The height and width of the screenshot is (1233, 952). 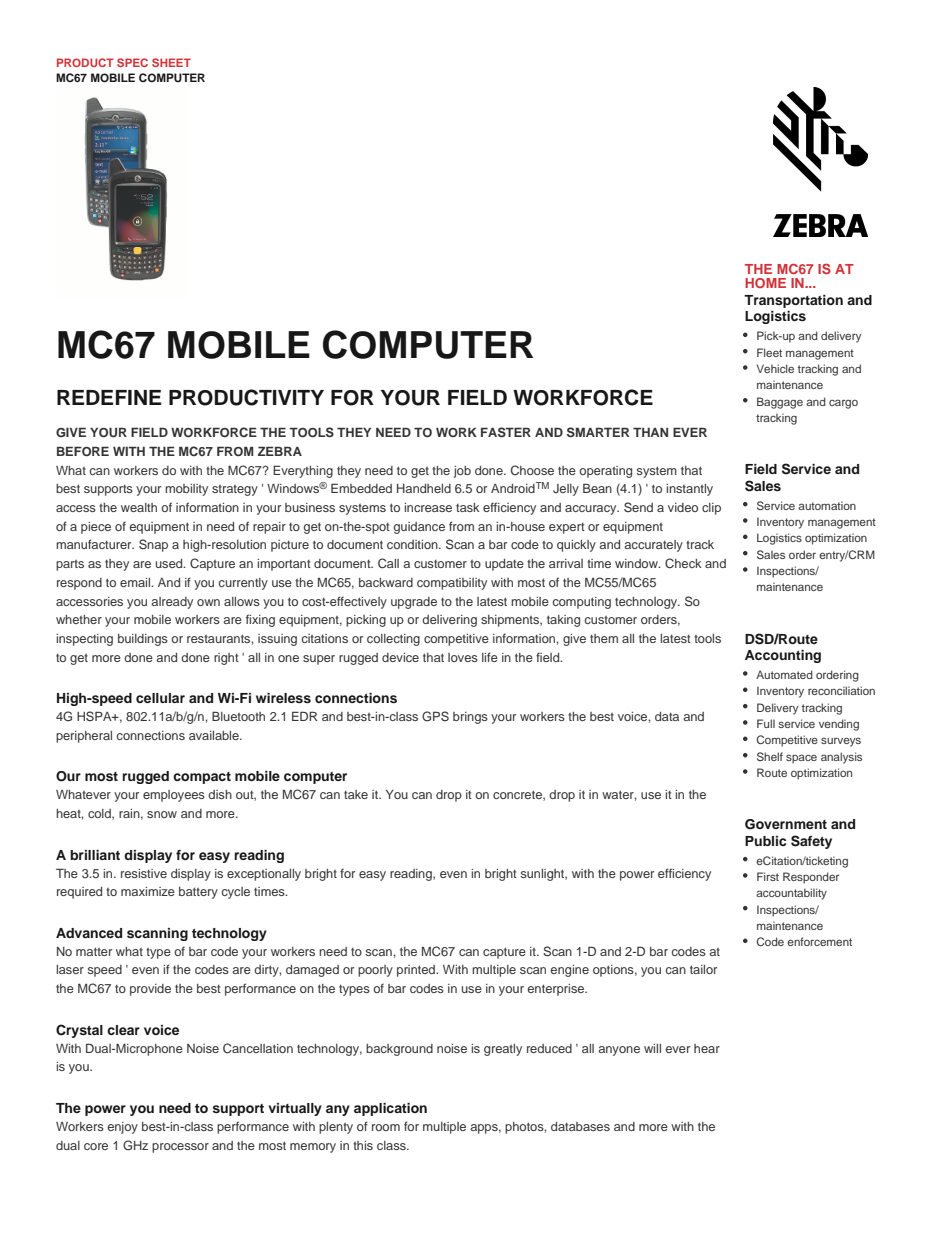 What do you see at coordinates (506, 432) in the screenshot?
I see `FASTER` at bounding box center [506, 432].
